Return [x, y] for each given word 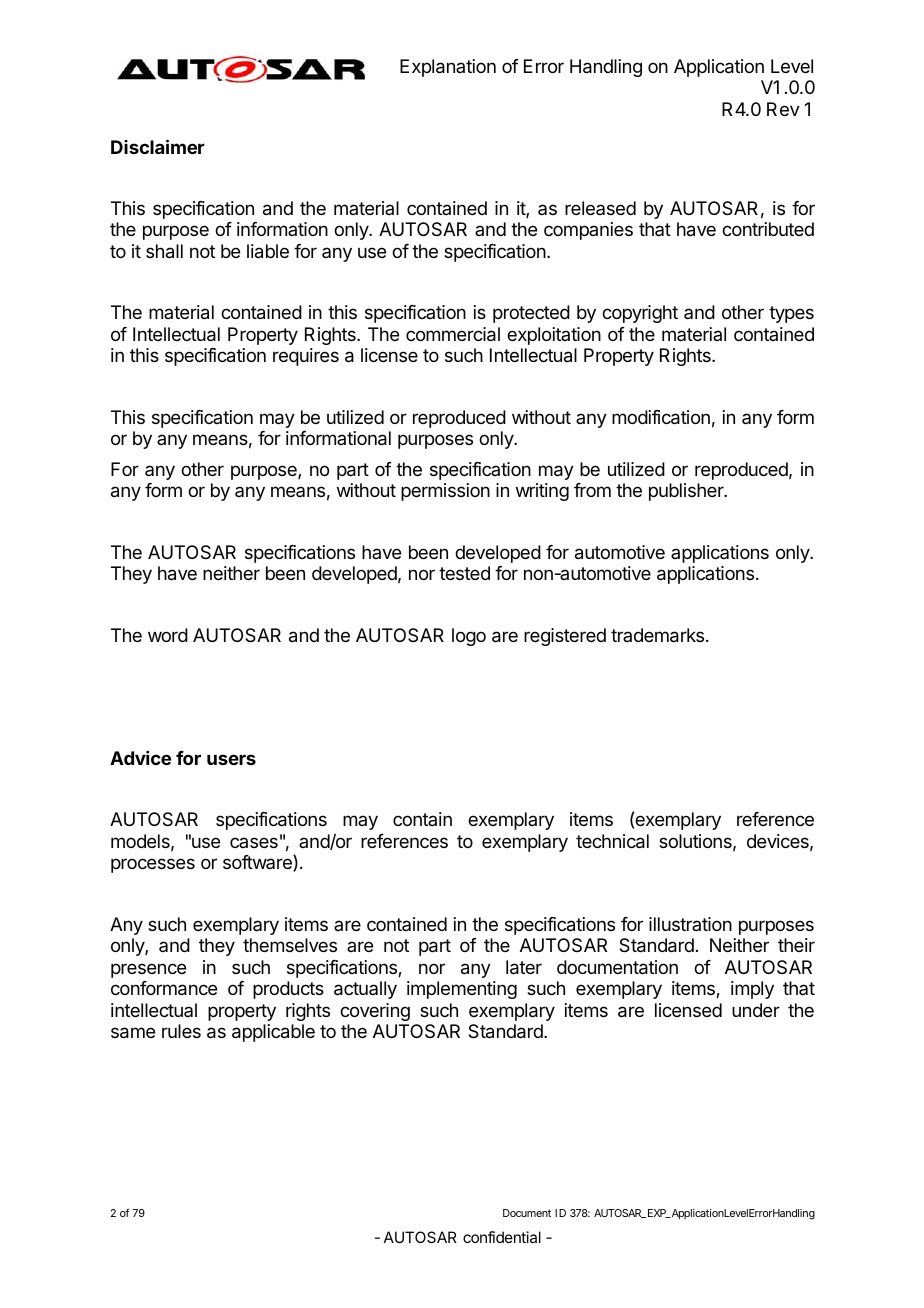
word [168, 635]
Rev [783, 109]
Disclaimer [158, 146]
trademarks [657, 635]
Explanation [448, 68]
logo [469, 637]
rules [181, 1031]
